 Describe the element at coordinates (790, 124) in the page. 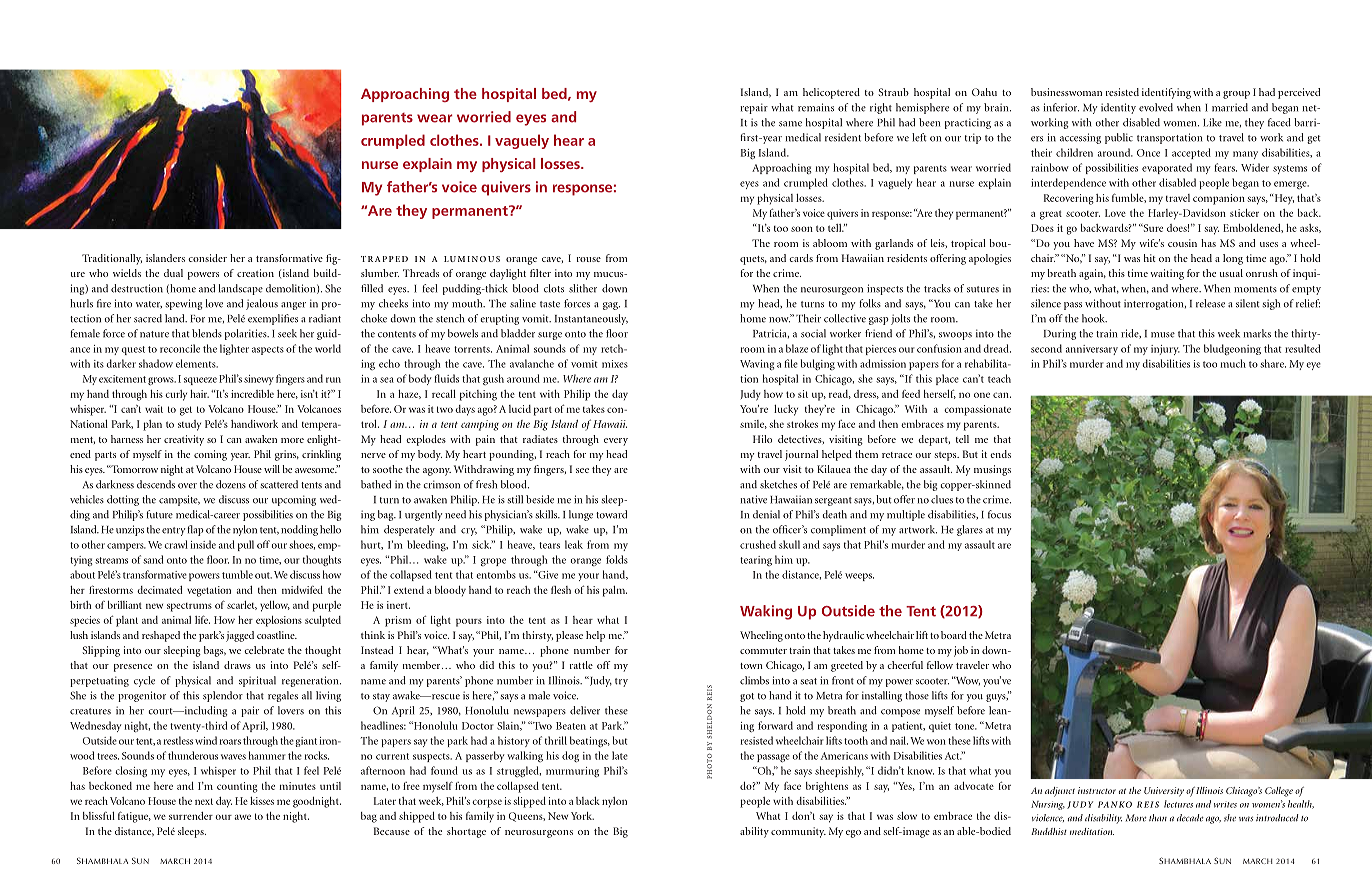

I see `same` at that location.
